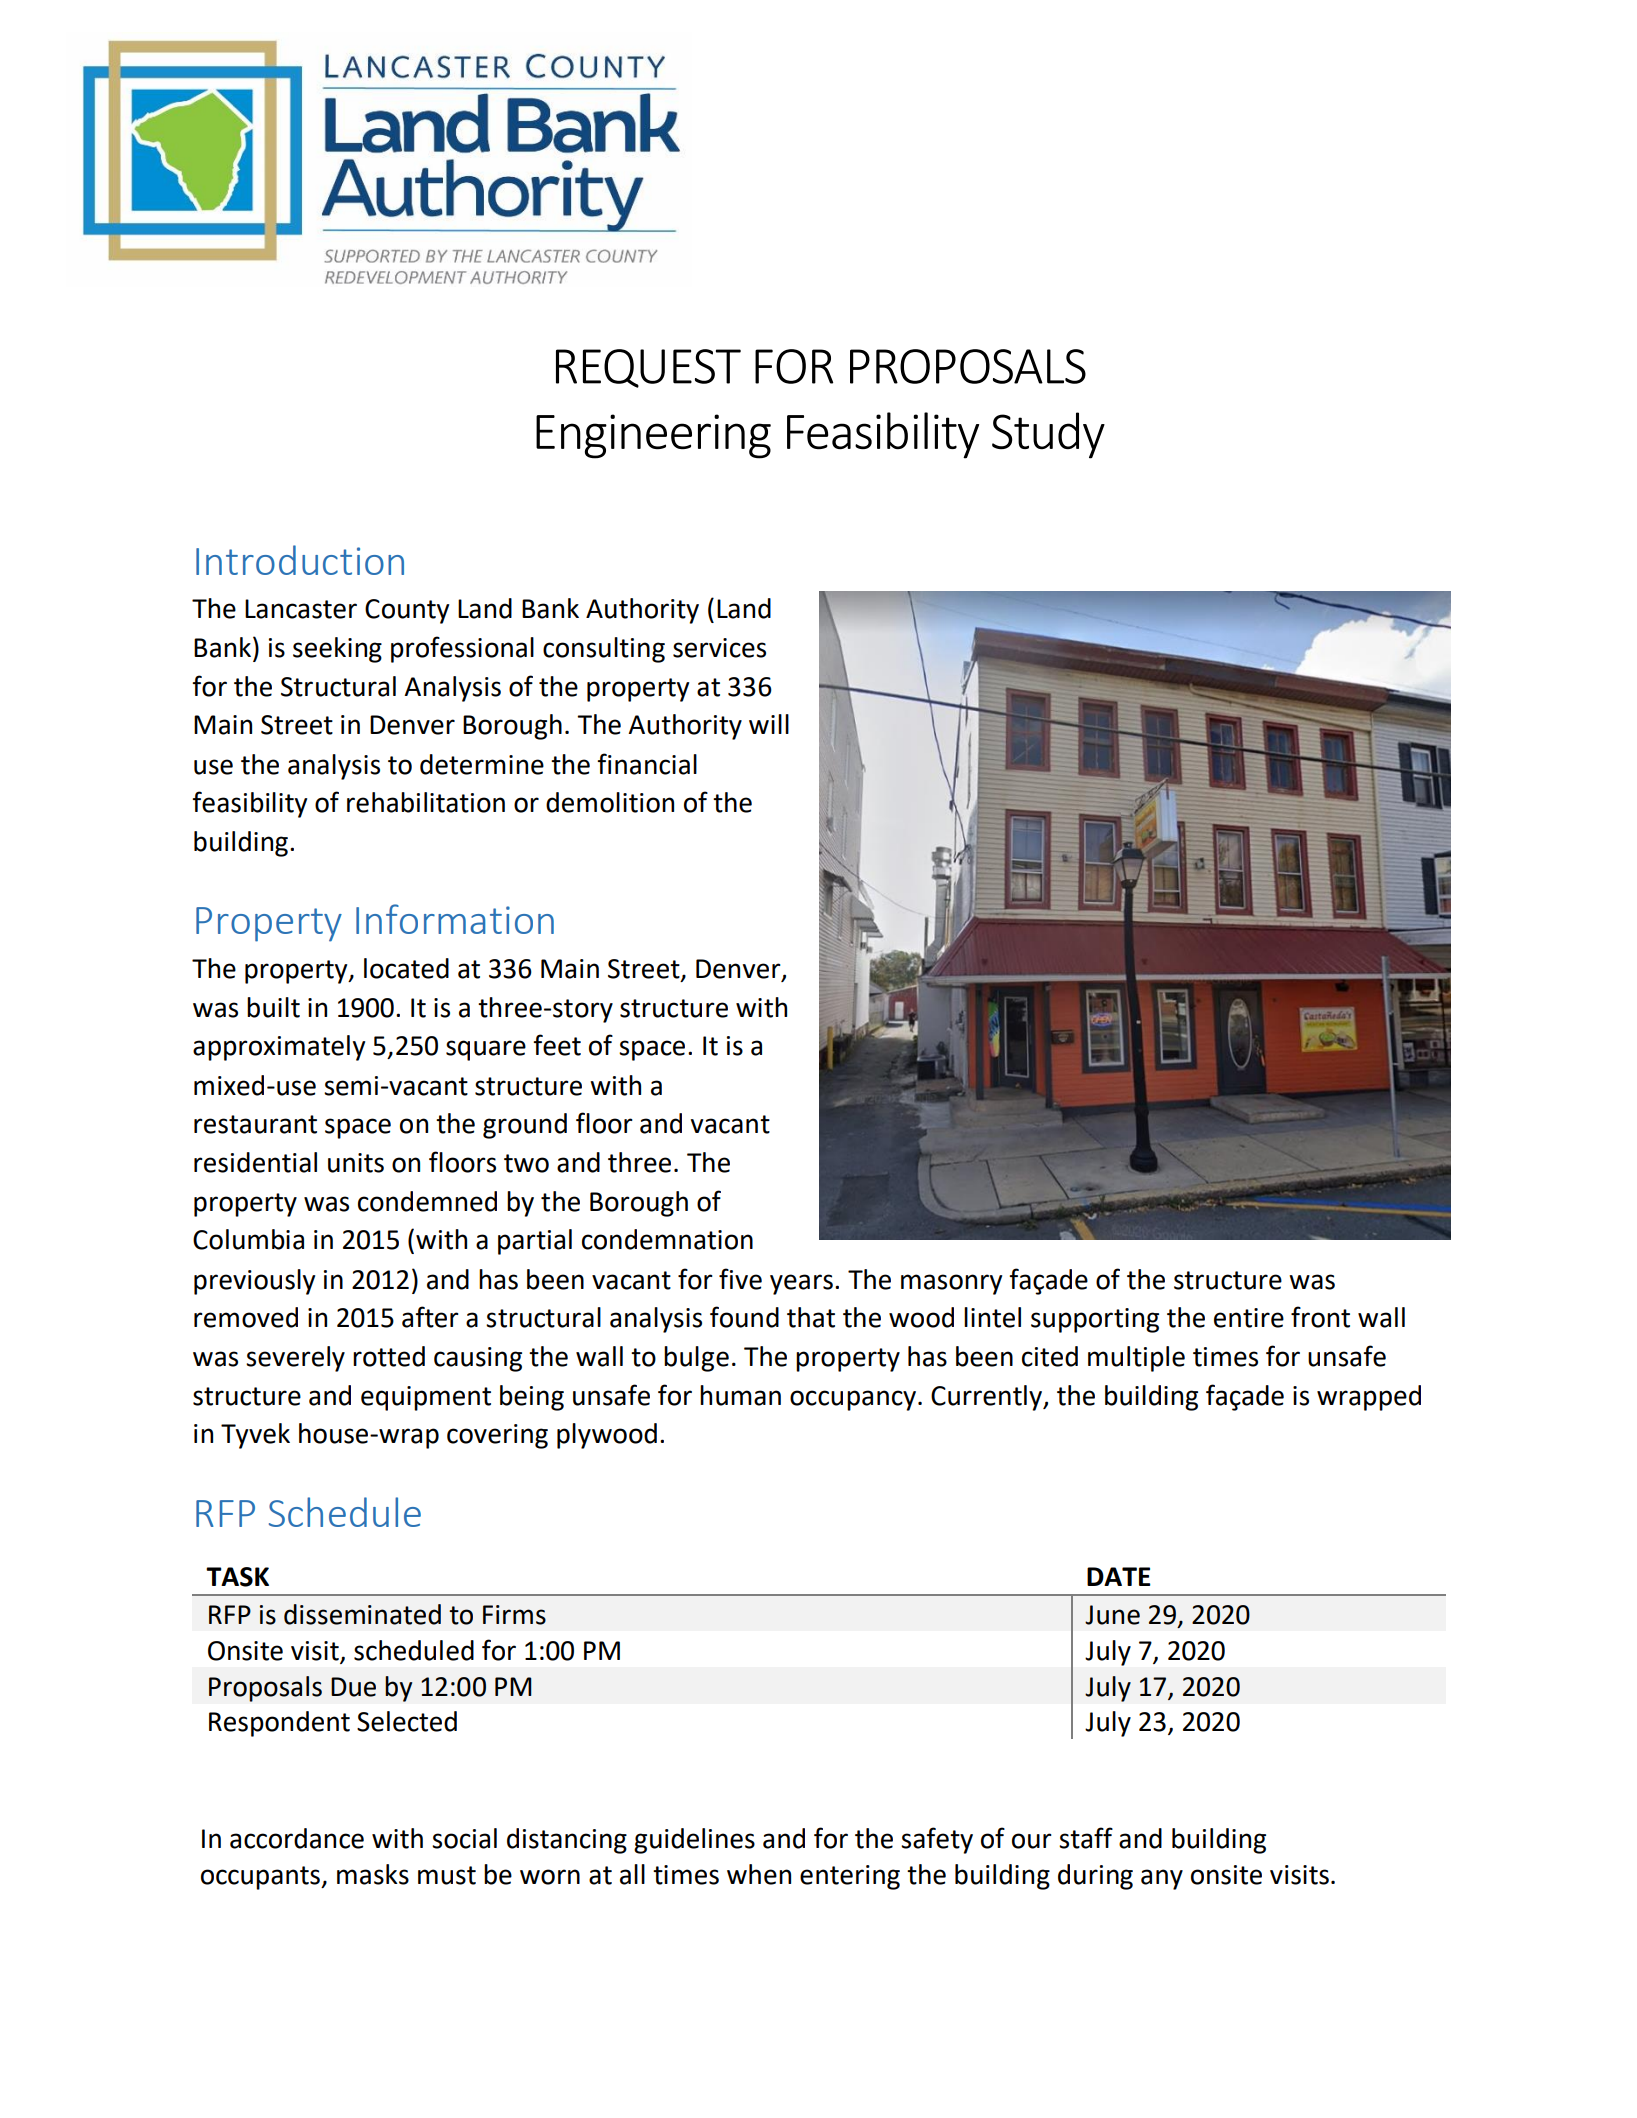  I want to click on Engineering, so click(653, 436).
